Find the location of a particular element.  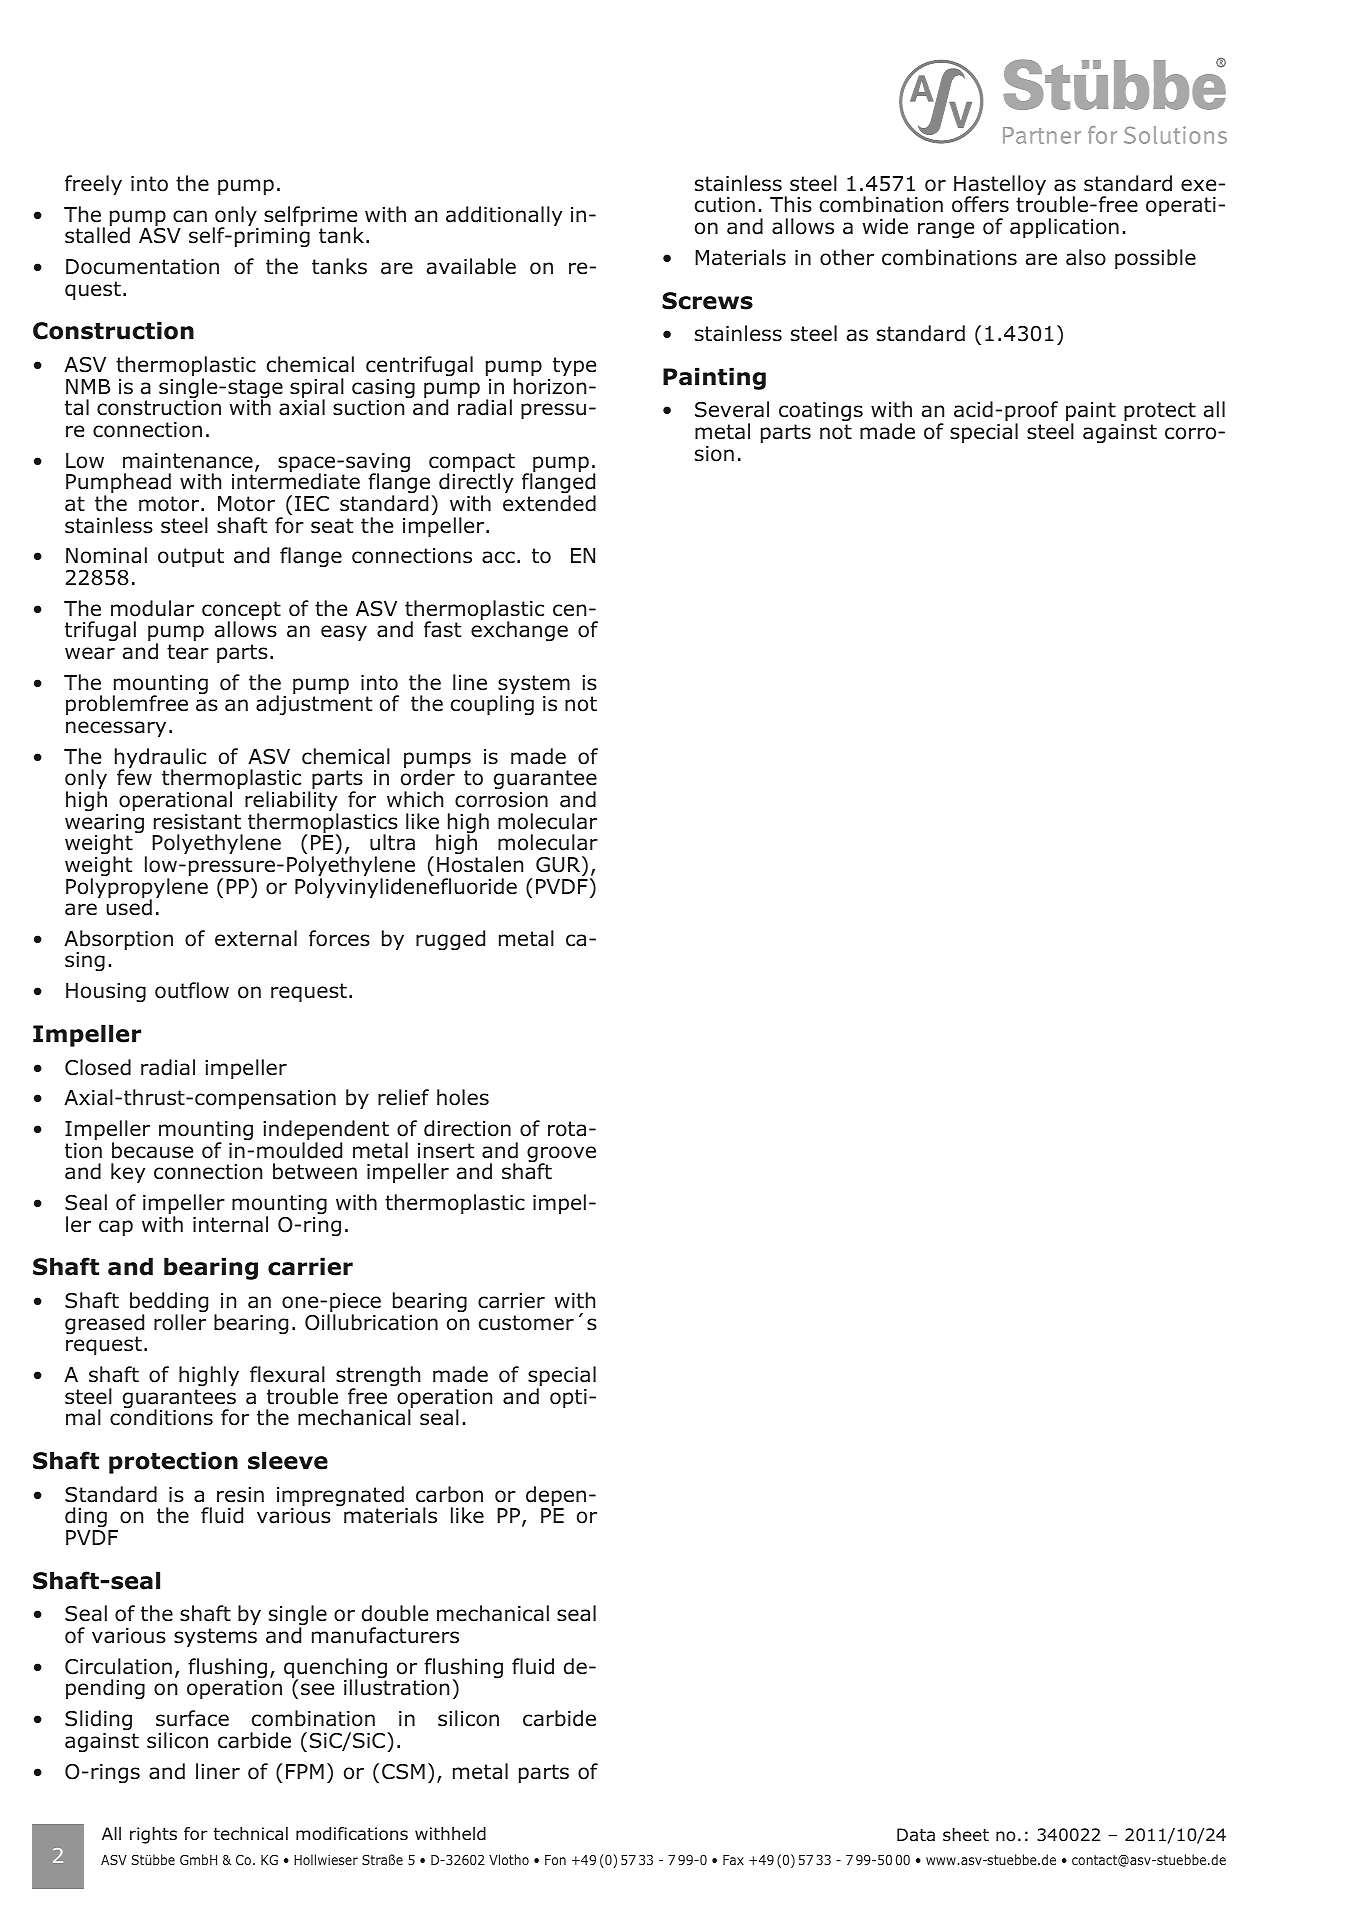

can is located at coordinates (190, 216).
